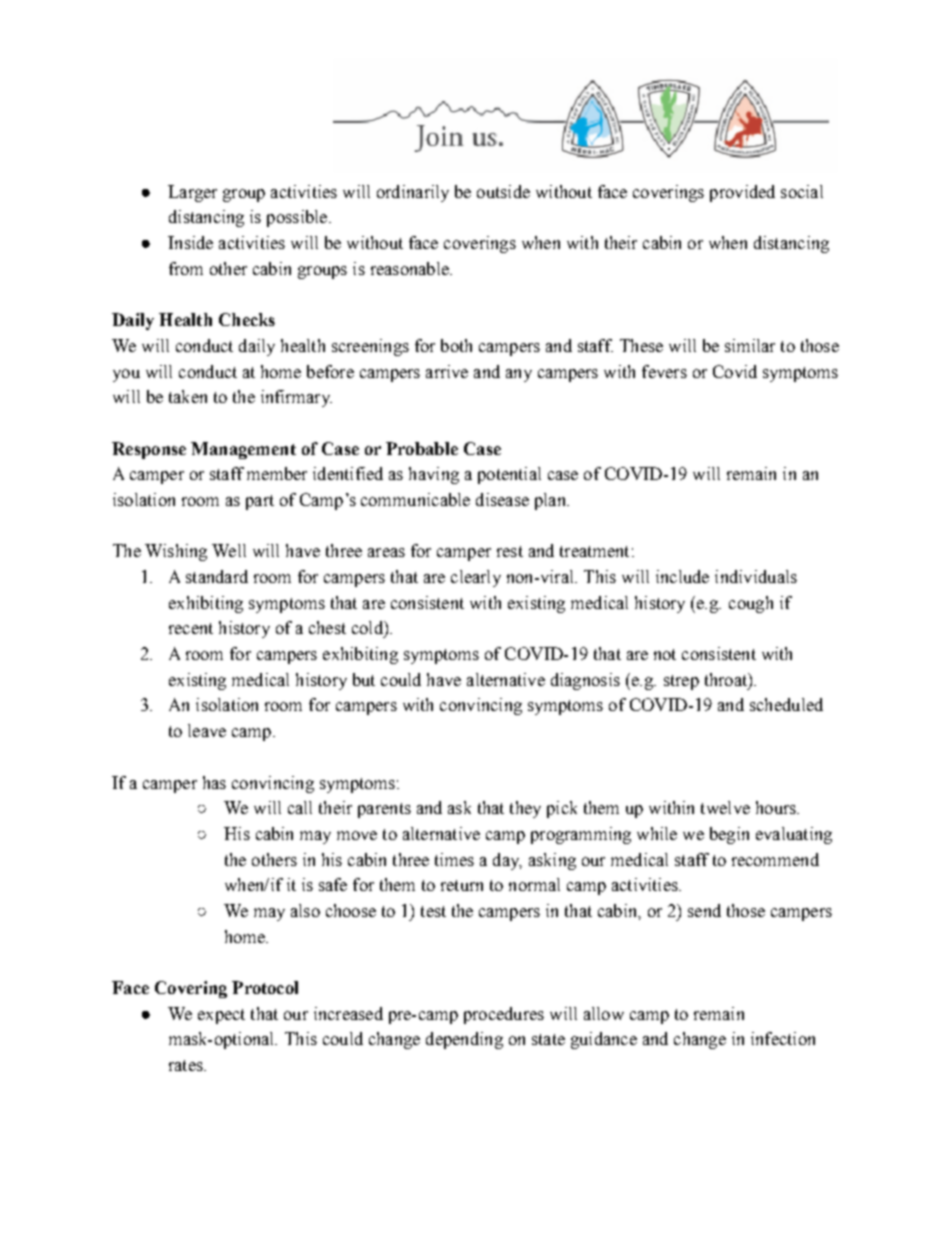  I want to click on having, so click(434, 475).
